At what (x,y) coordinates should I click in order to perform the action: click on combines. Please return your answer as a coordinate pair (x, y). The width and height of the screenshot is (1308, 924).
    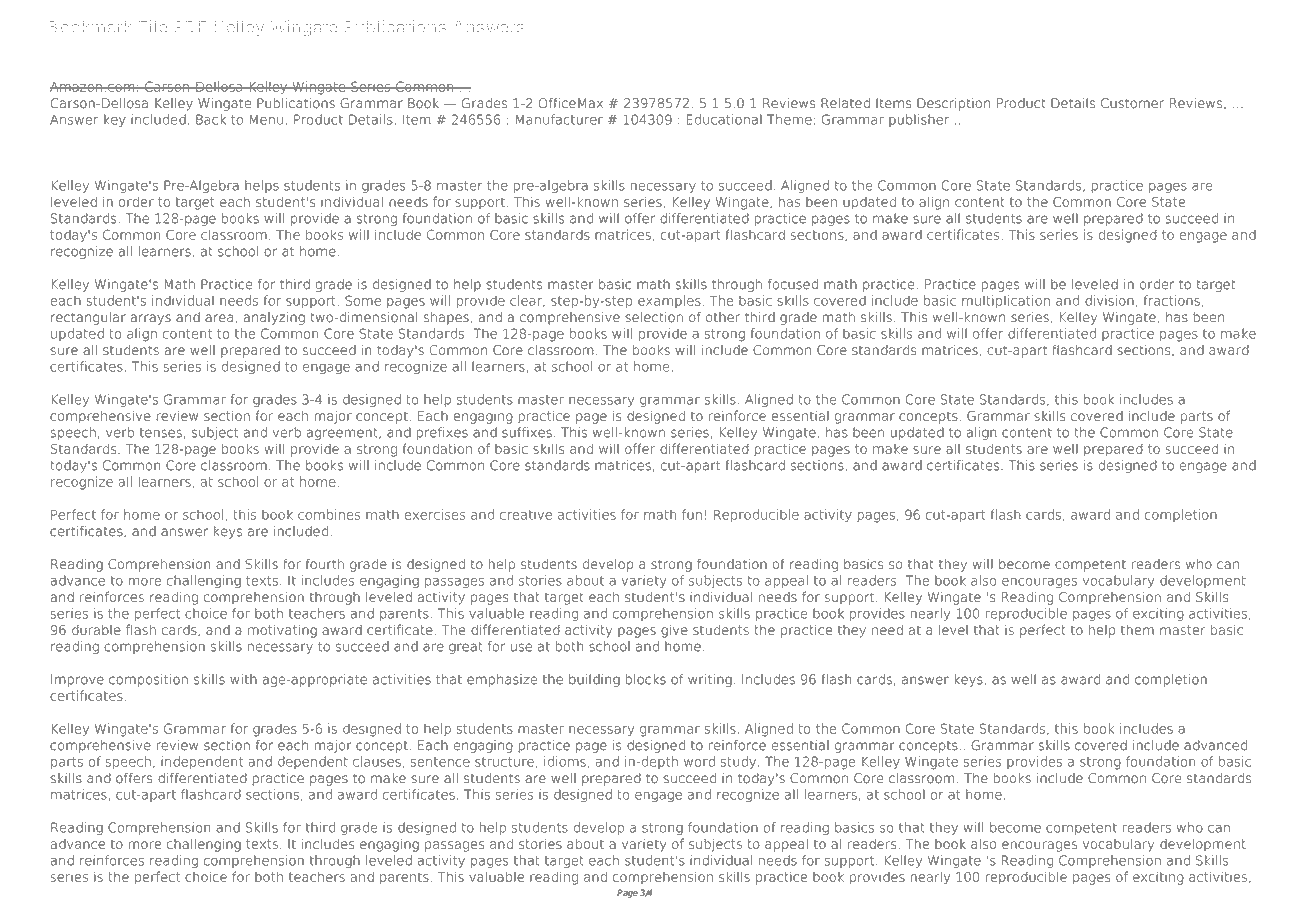
    Looking at the image, I should click on (329, 514).
